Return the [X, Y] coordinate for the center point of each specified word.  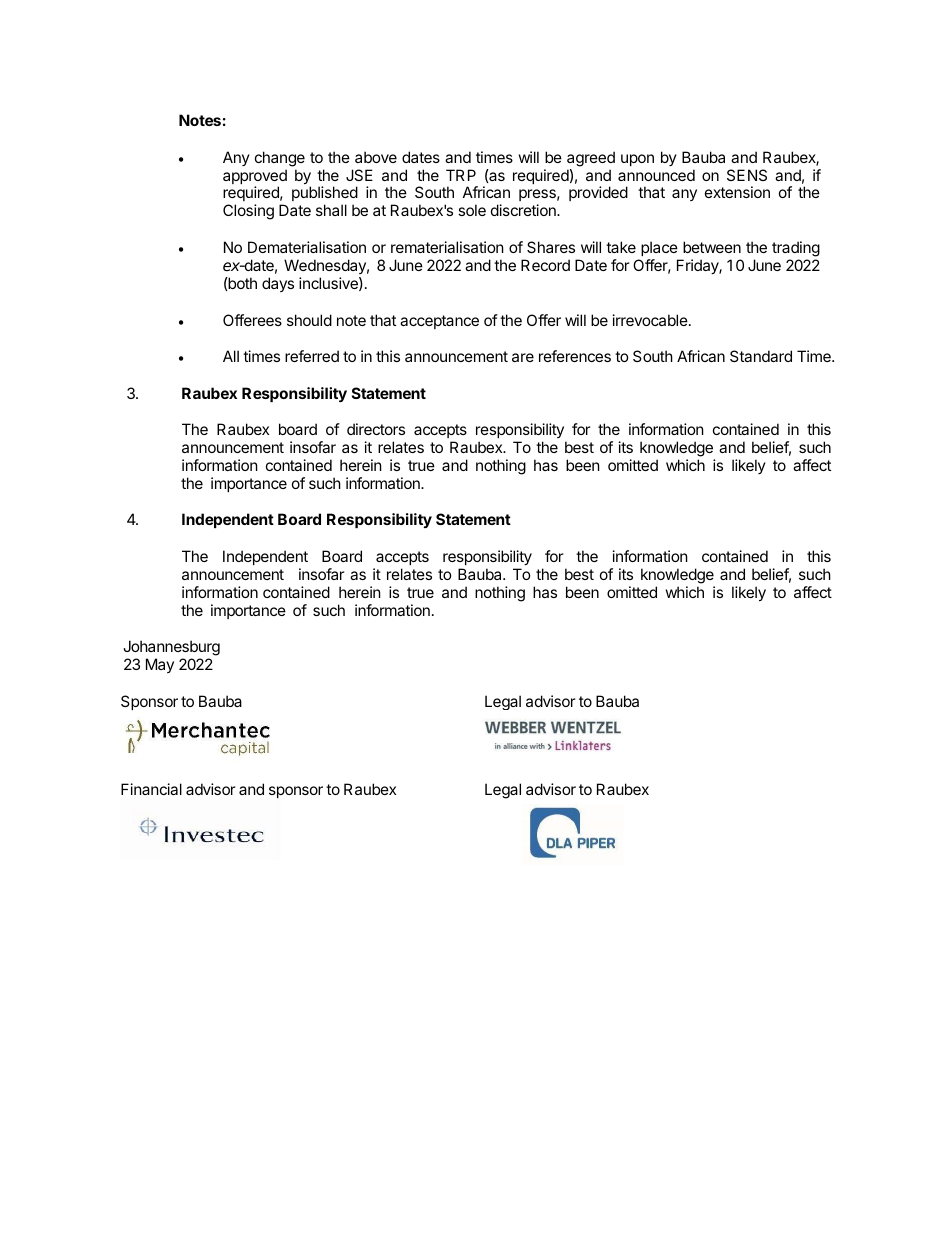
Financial [151, 789]
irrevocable [651, 320]
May [160, 665]
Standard [761, 356]
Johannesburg [171, 649]
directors [376, 429]
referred [312, 356]
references [575, 356]
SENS [747, 175]
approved [255, 178]
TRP [461, 175]
